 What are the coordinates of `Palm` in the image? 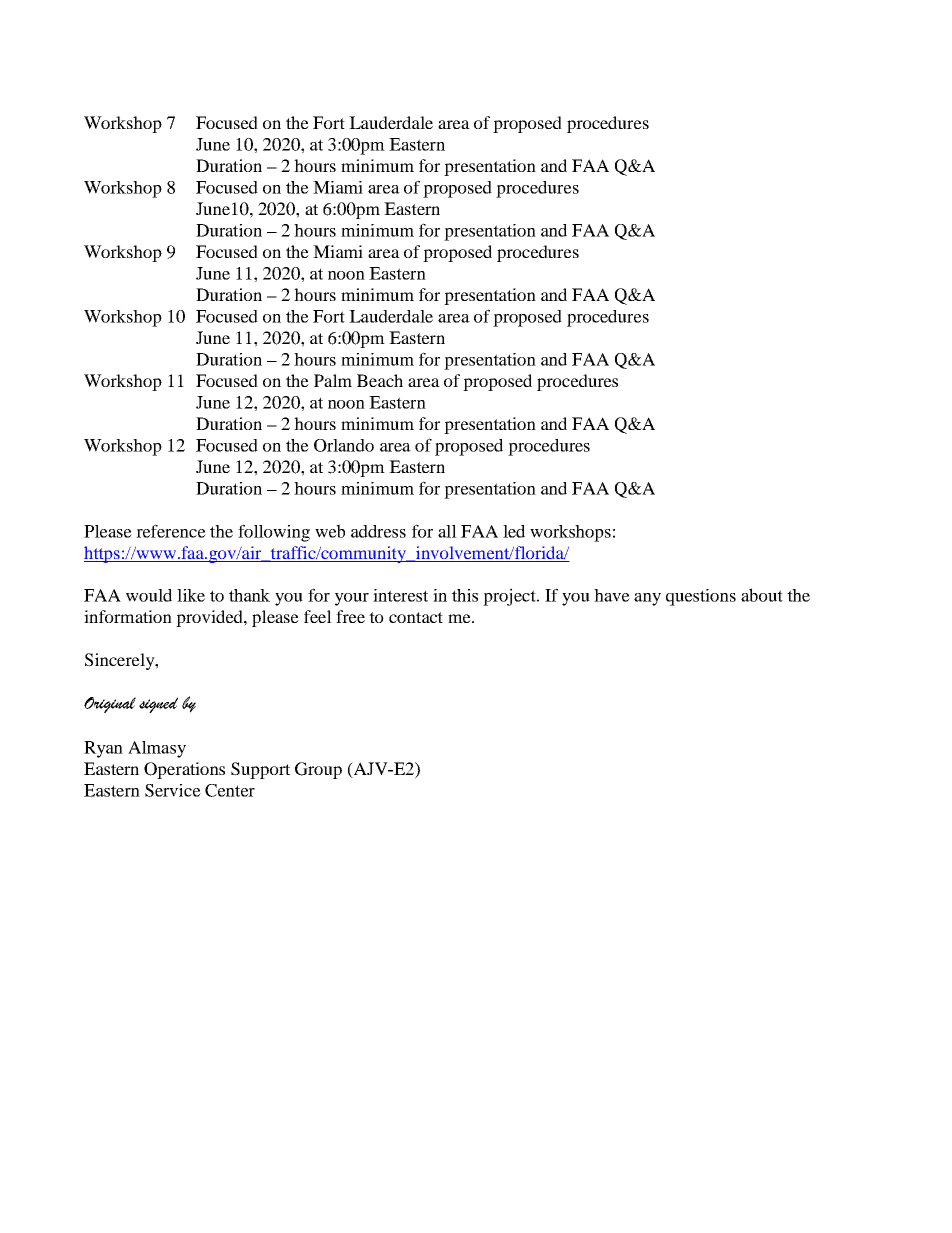 It's located at (333, 380).
